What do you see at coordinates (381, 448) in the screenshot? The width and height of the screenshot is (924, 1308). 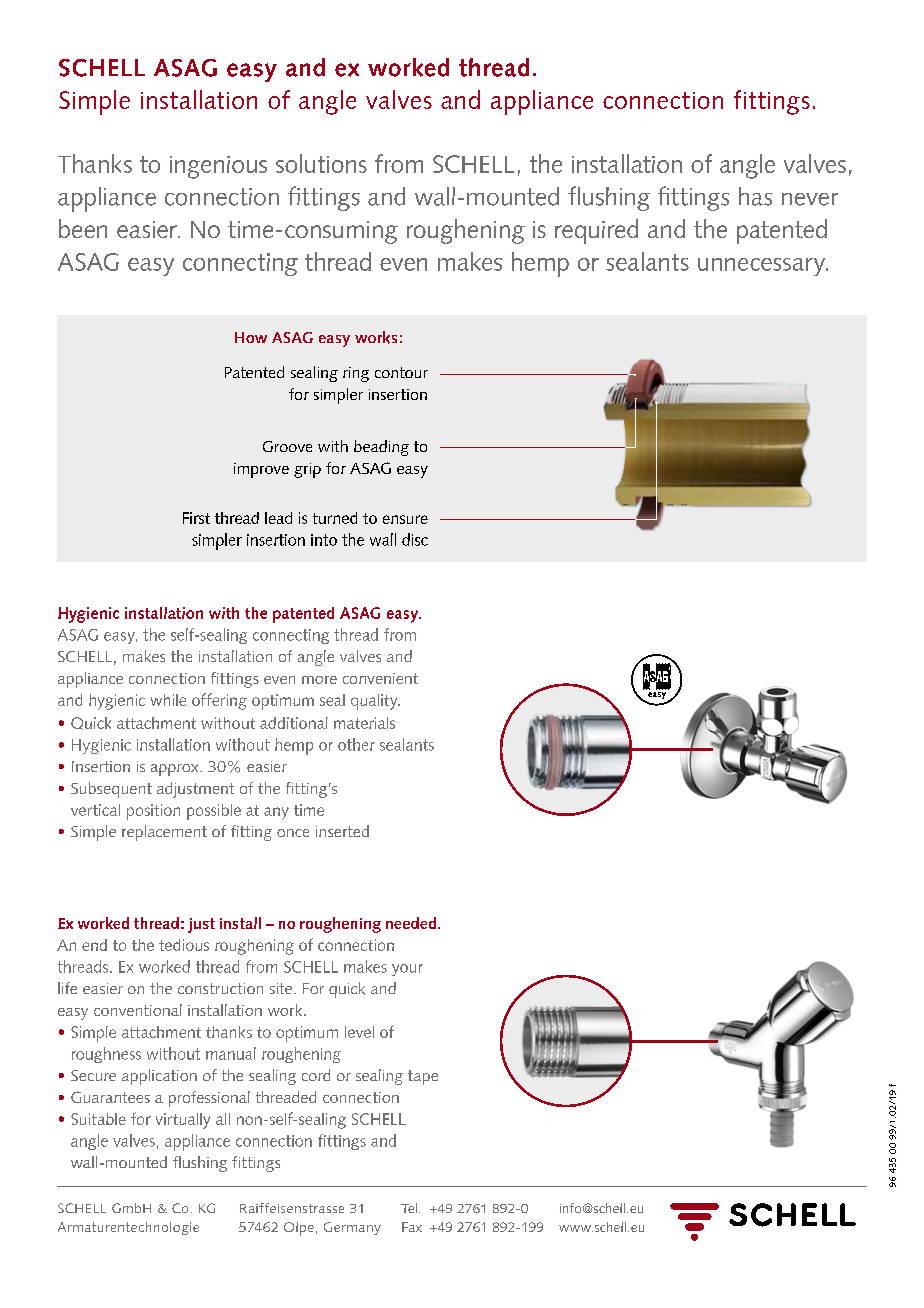 I see `beading` at bounding box center [381, 448].
